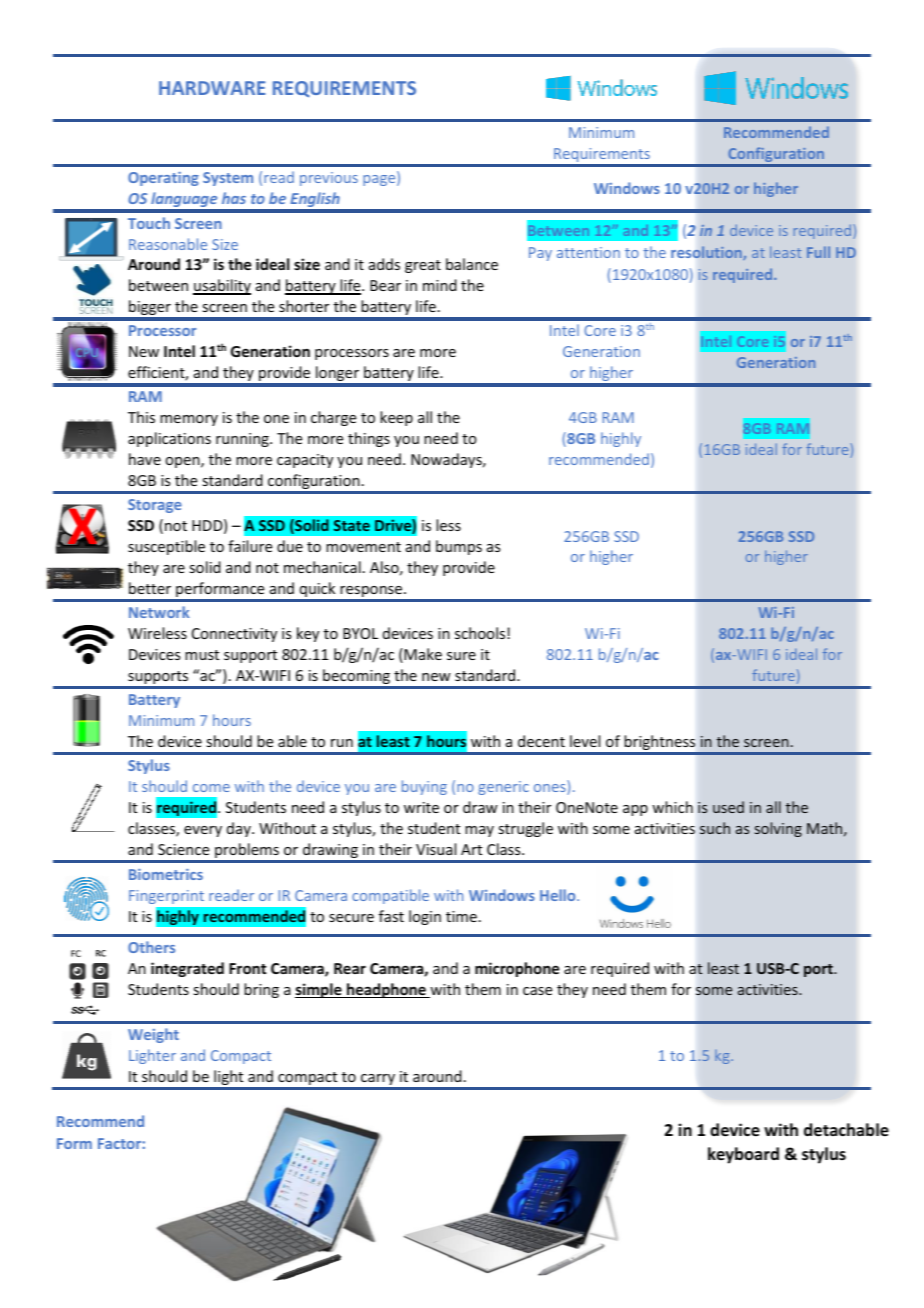 The height and width of the screenshot is (1308, 924). I want to click on case, so click(537, 991).
